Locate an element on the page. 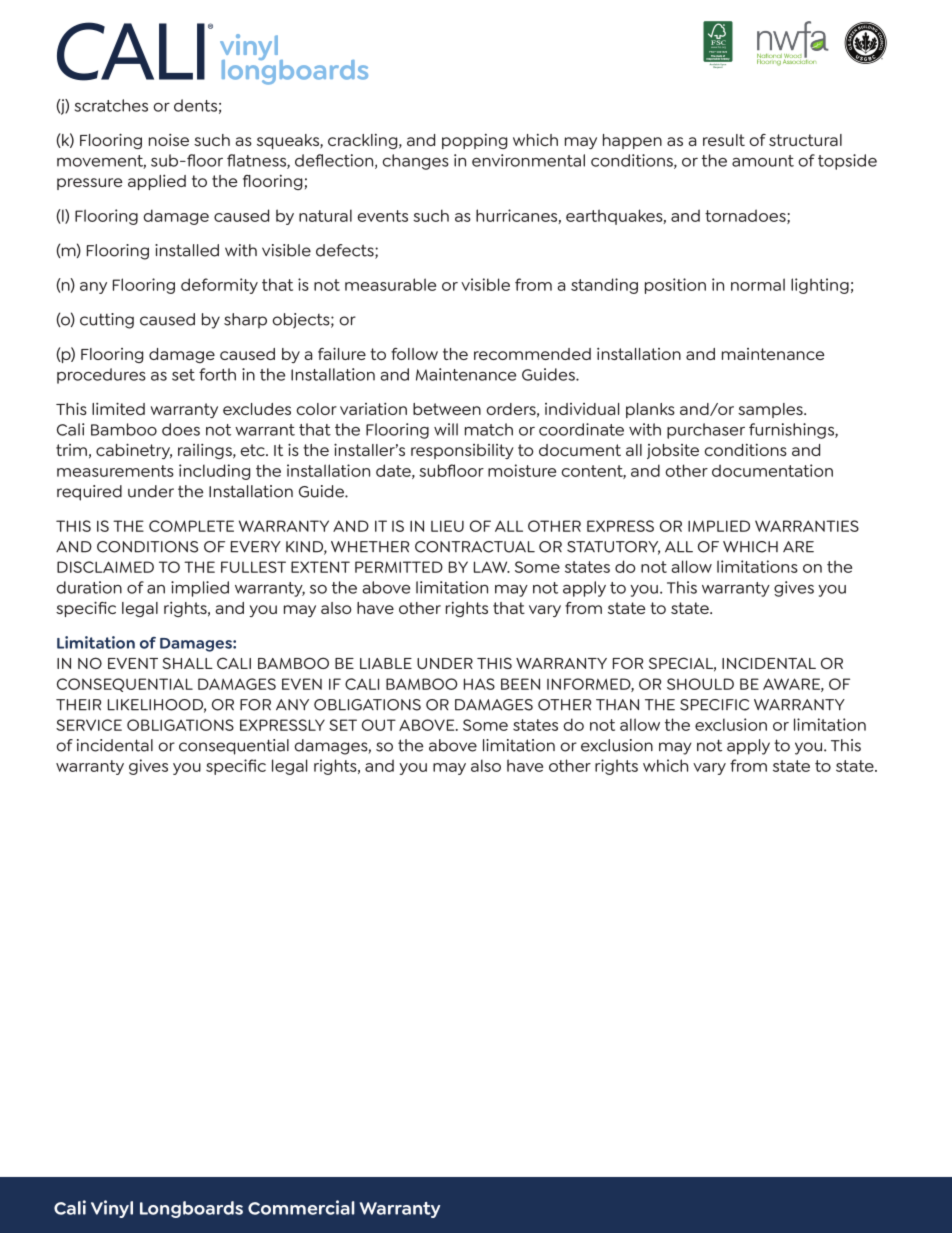 The width and height of the document is (952, 1233). SHOULD is located at coordinates (700, 684).
